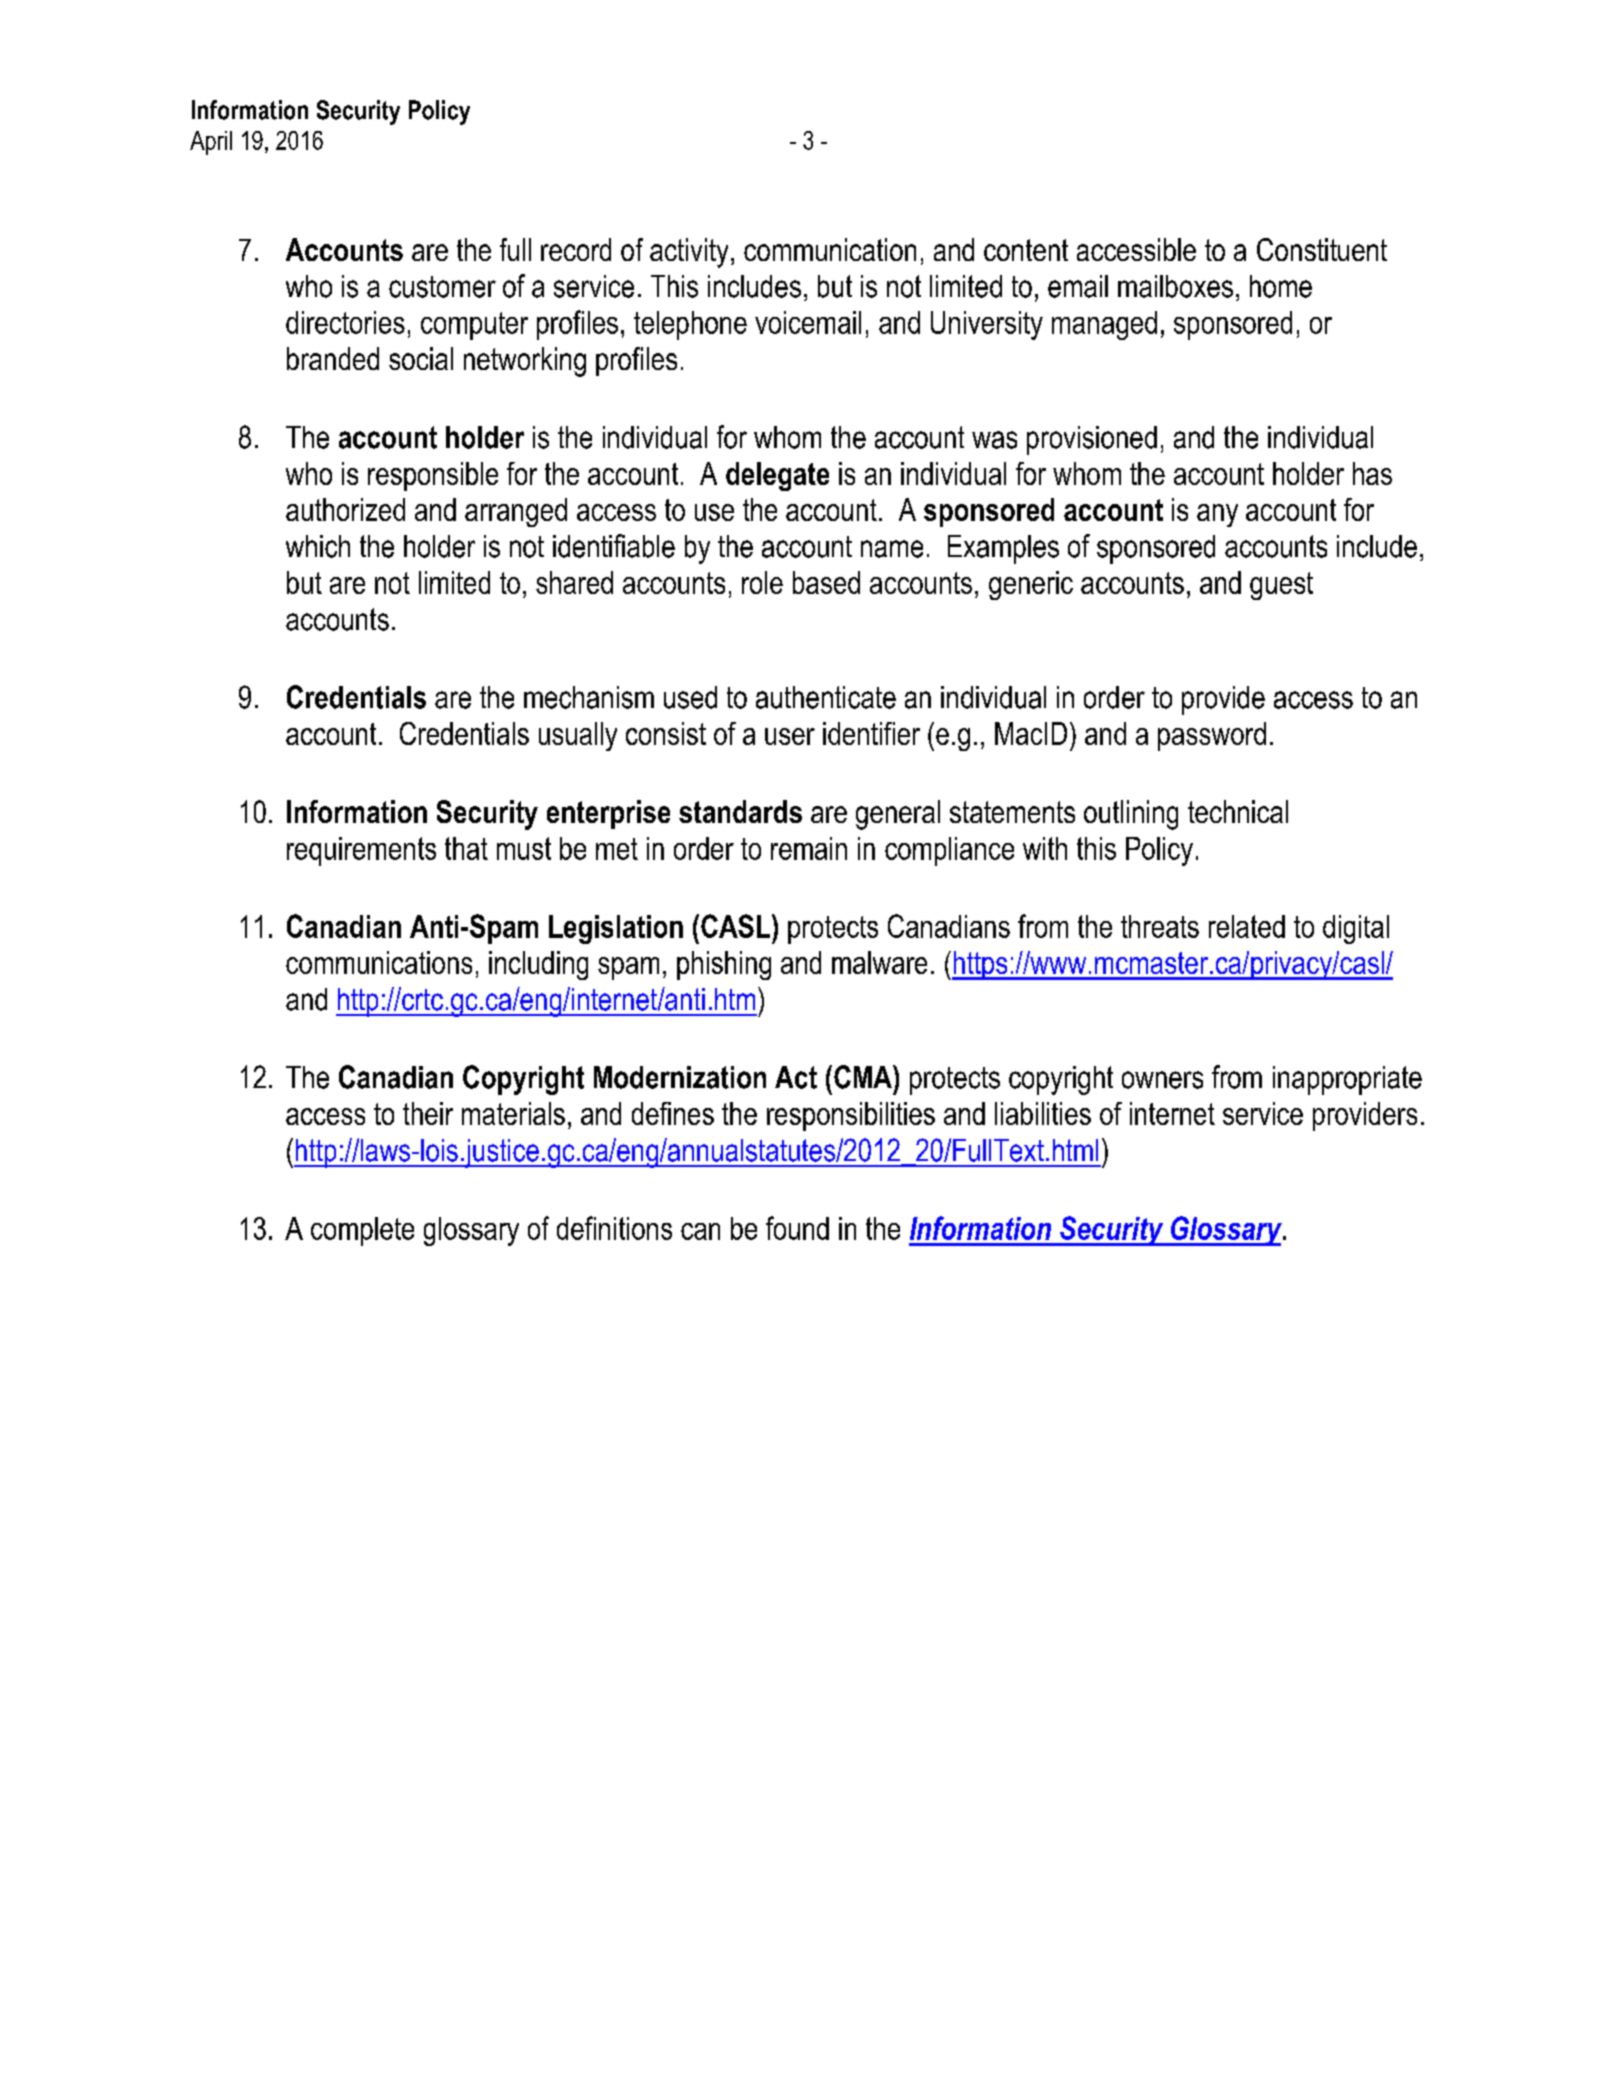  Describe the element at coordinates (797, 1228) in the document. I see `found` at that location.
